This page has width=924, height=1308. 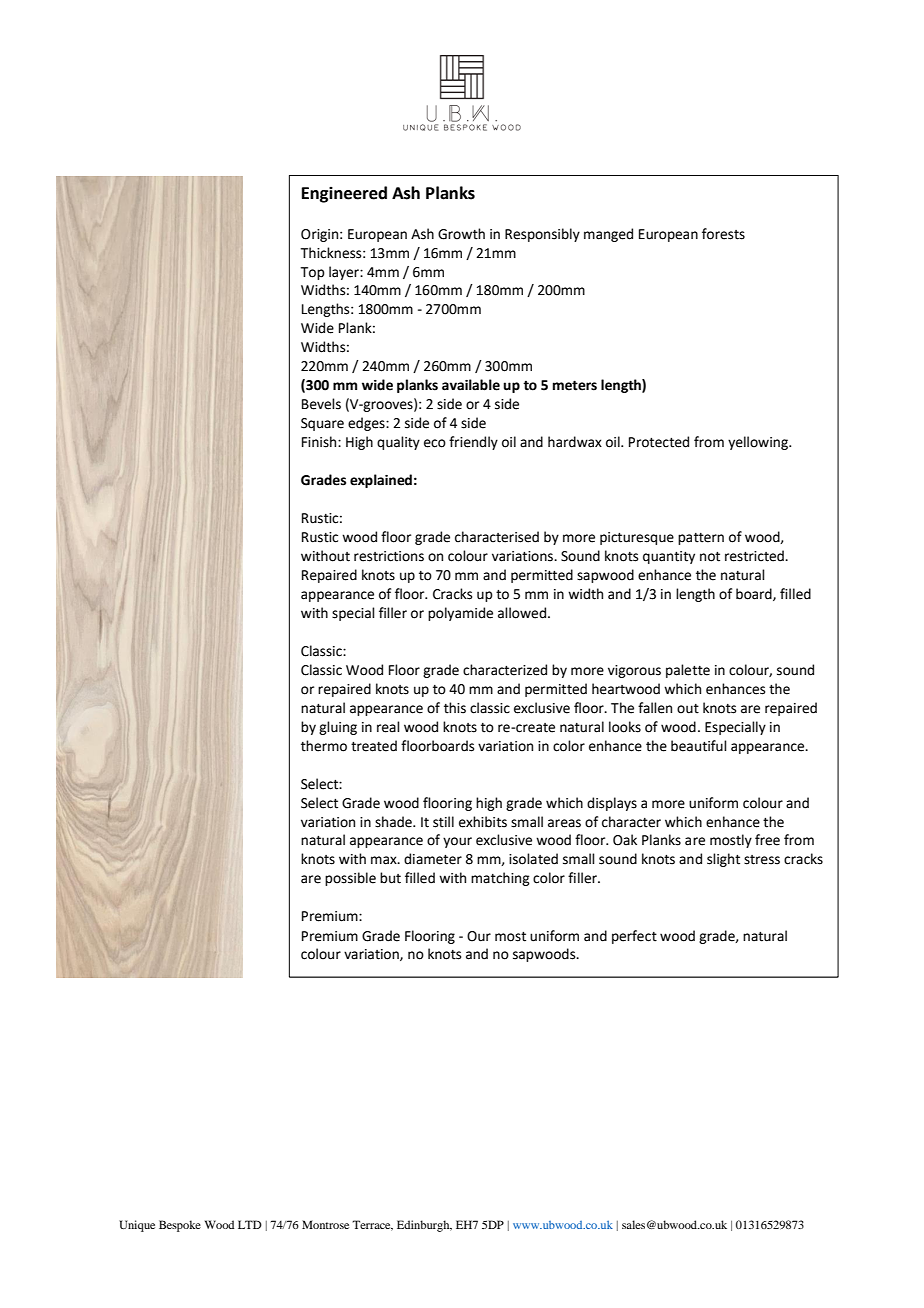 What do you see at coordinates (500, 879) in the page?
I see `matching` at bounding box center [500, 879].
